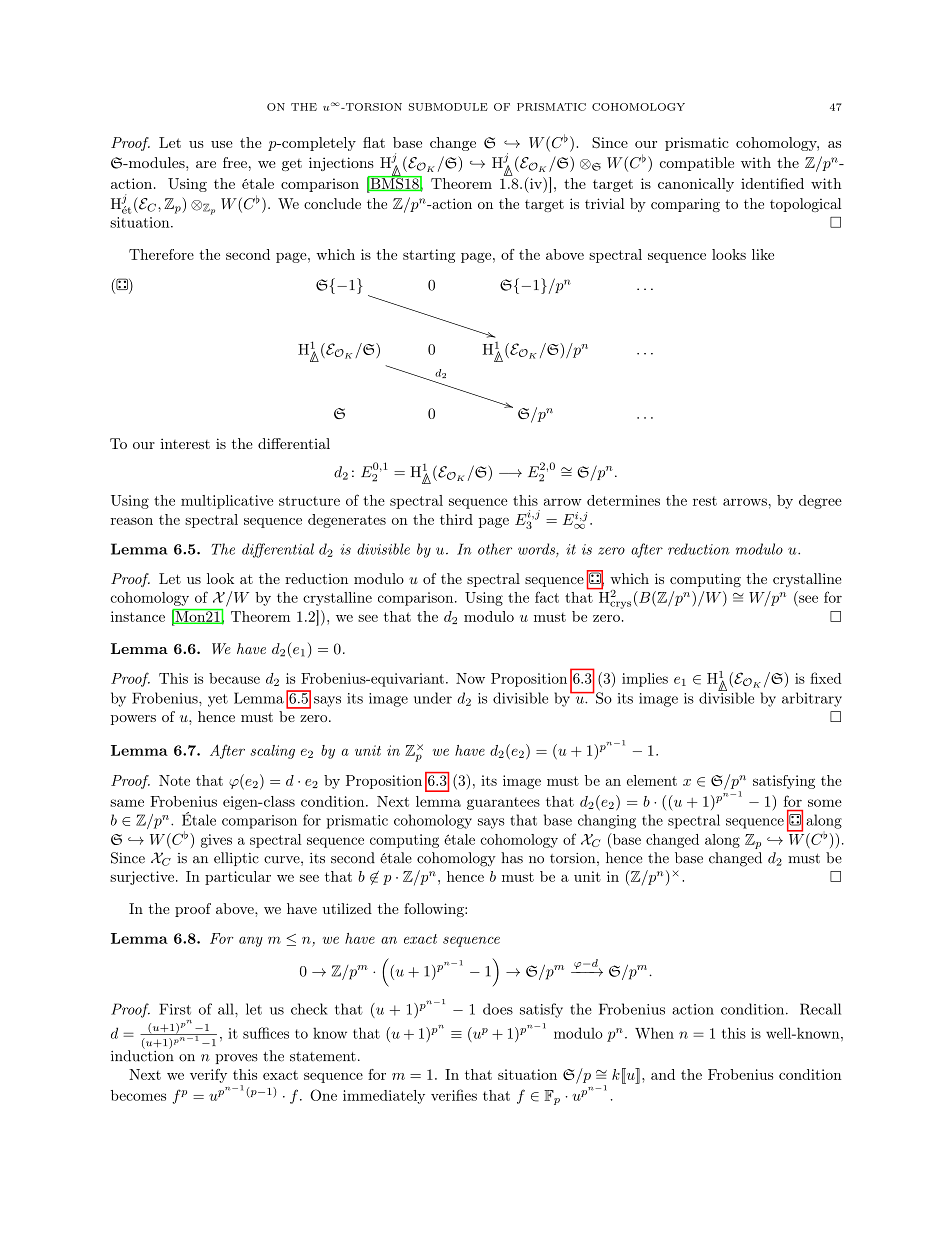  I want to click on has, so click(512, 858).
